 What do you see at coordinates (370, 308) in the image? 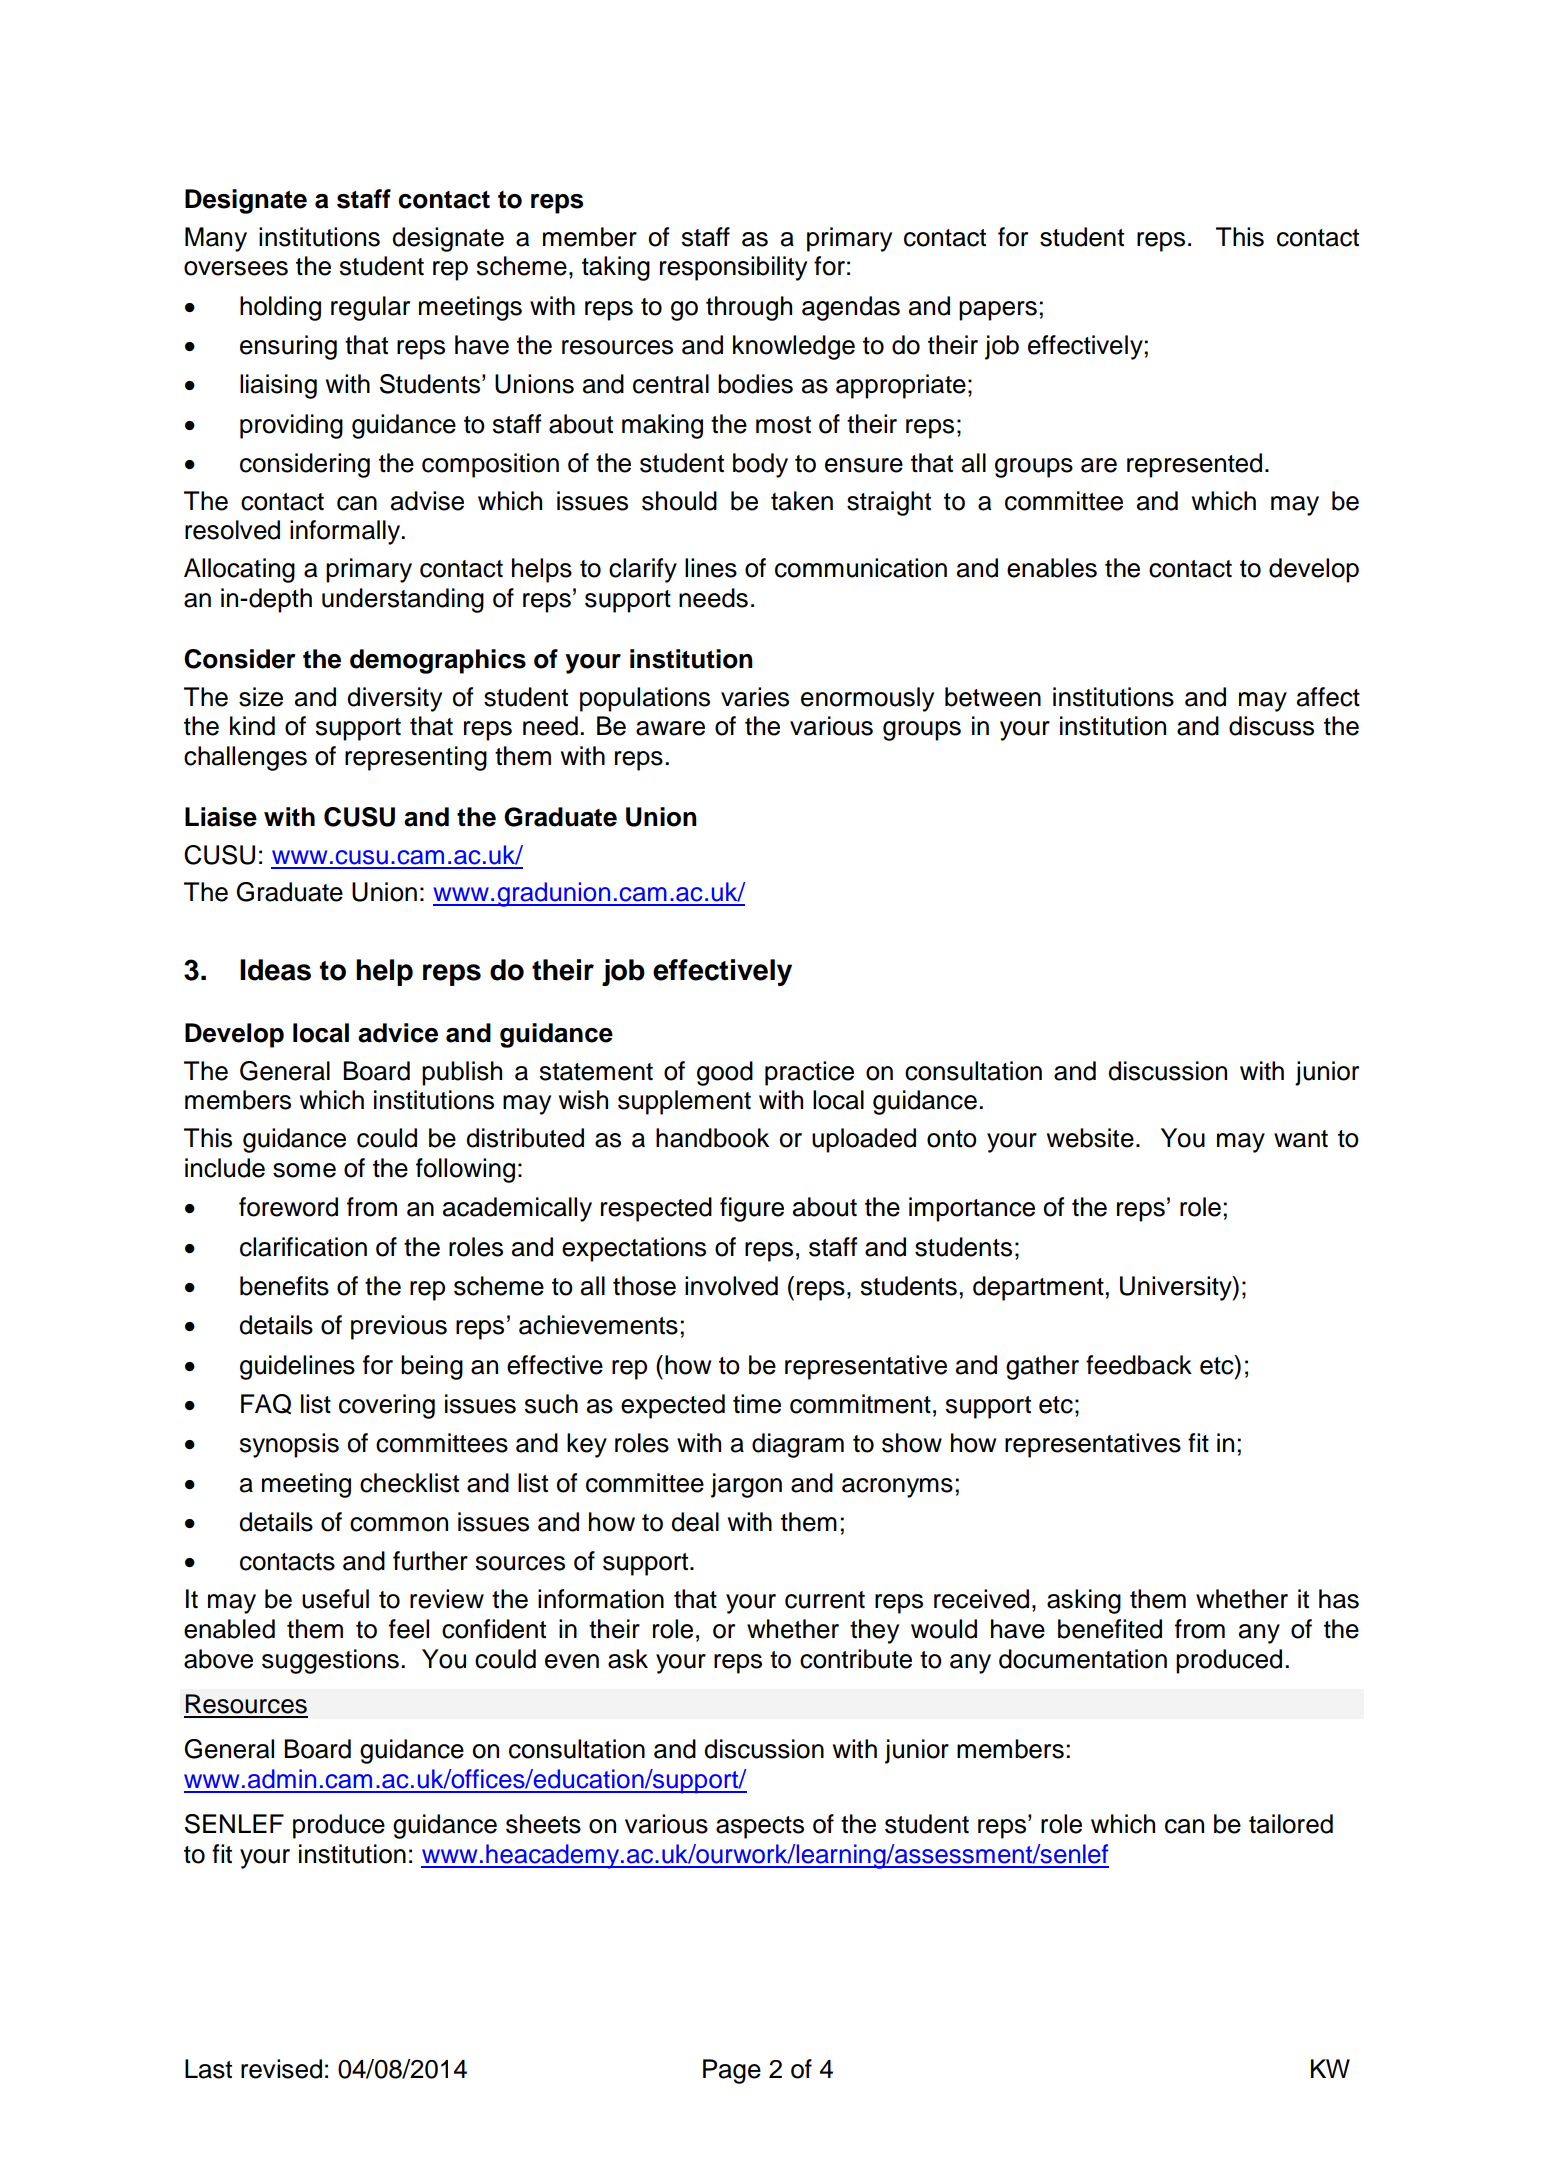
I see `regular` at bounding box center [370, 308].
